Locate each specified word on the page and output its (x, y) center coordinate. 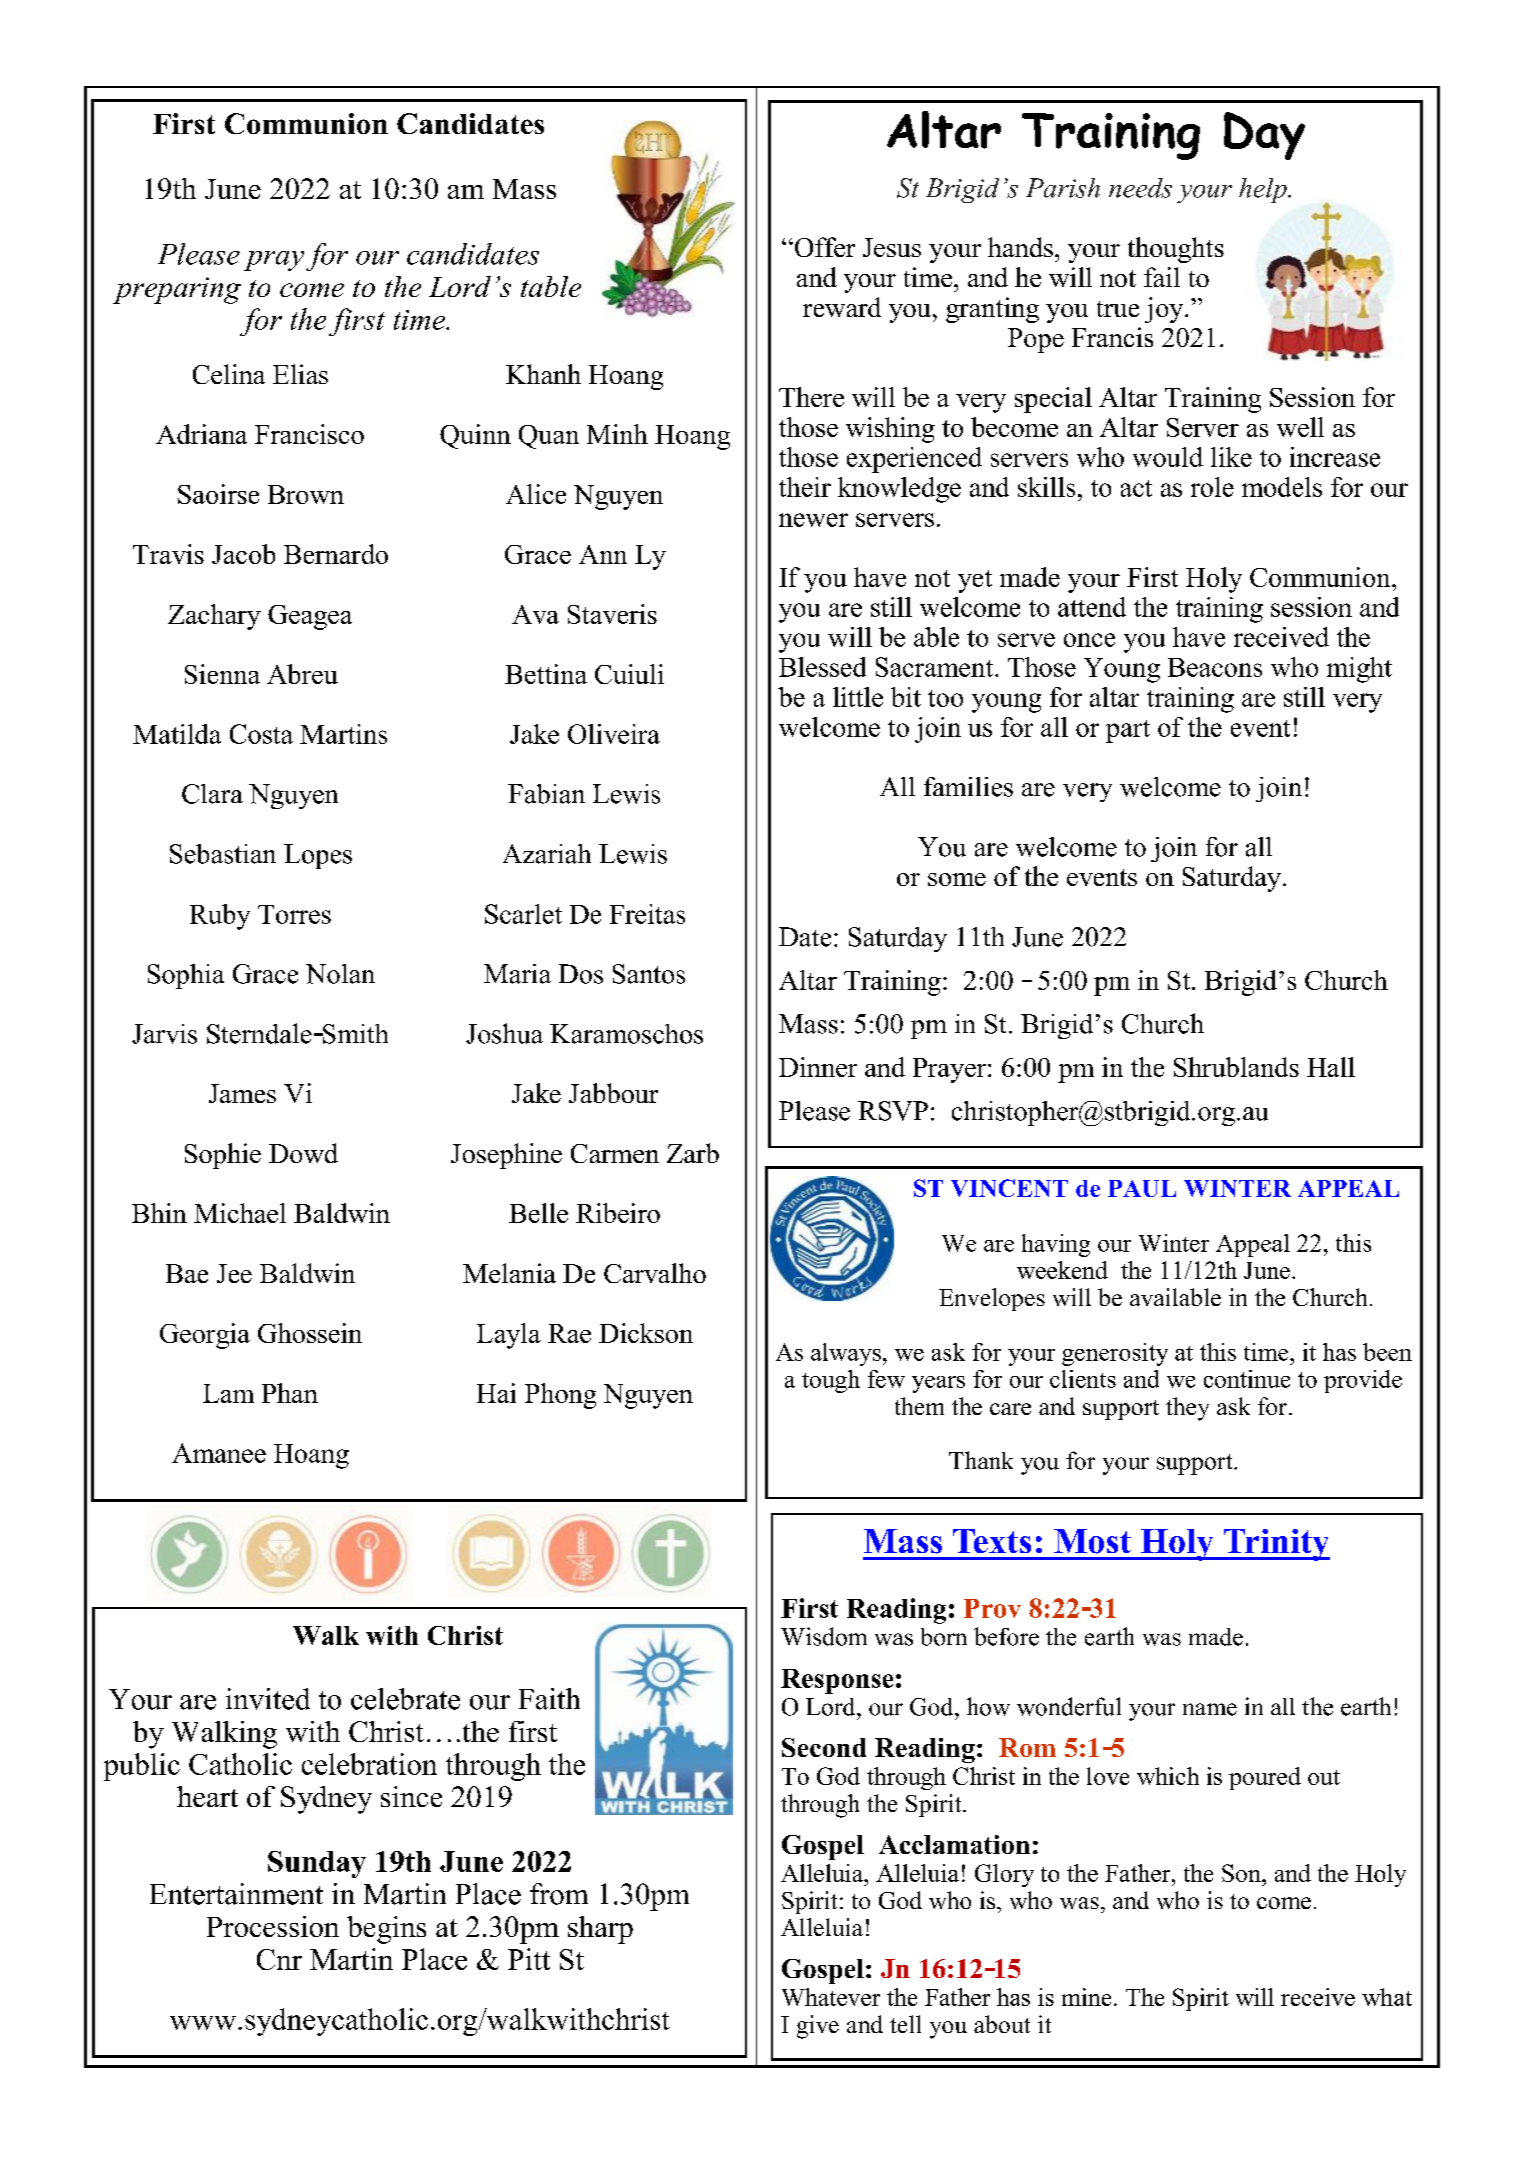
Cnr (279, 1959)
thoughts (1176, 250)
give (818, 2027)
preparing (177, 290)
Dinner (818, 1067)
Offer (823, 247)
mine (1086, 1997)
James (242, 1093)
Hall (1331, 1067)
